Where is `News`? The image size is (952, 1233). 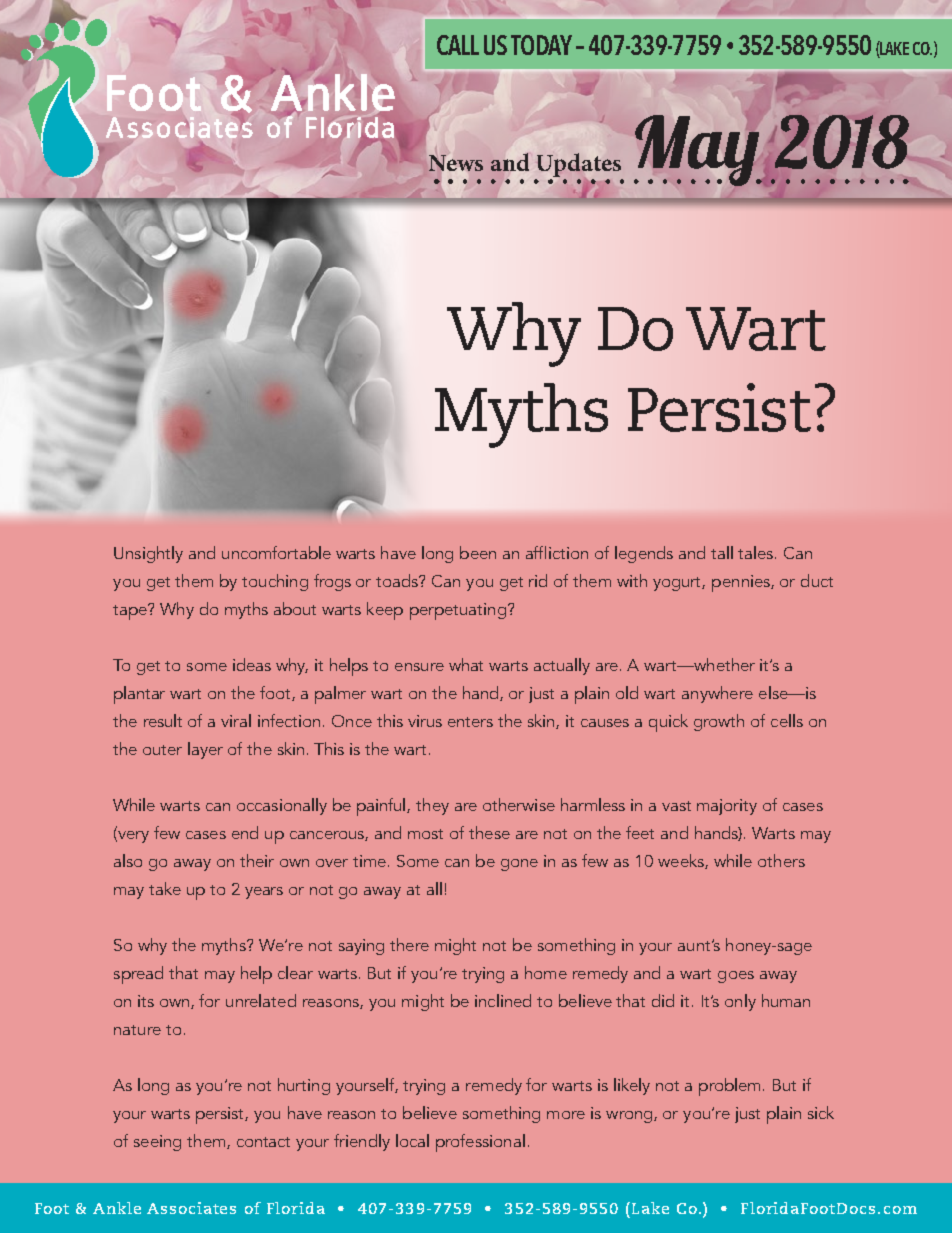
News is located at coordinates (456, 163).
